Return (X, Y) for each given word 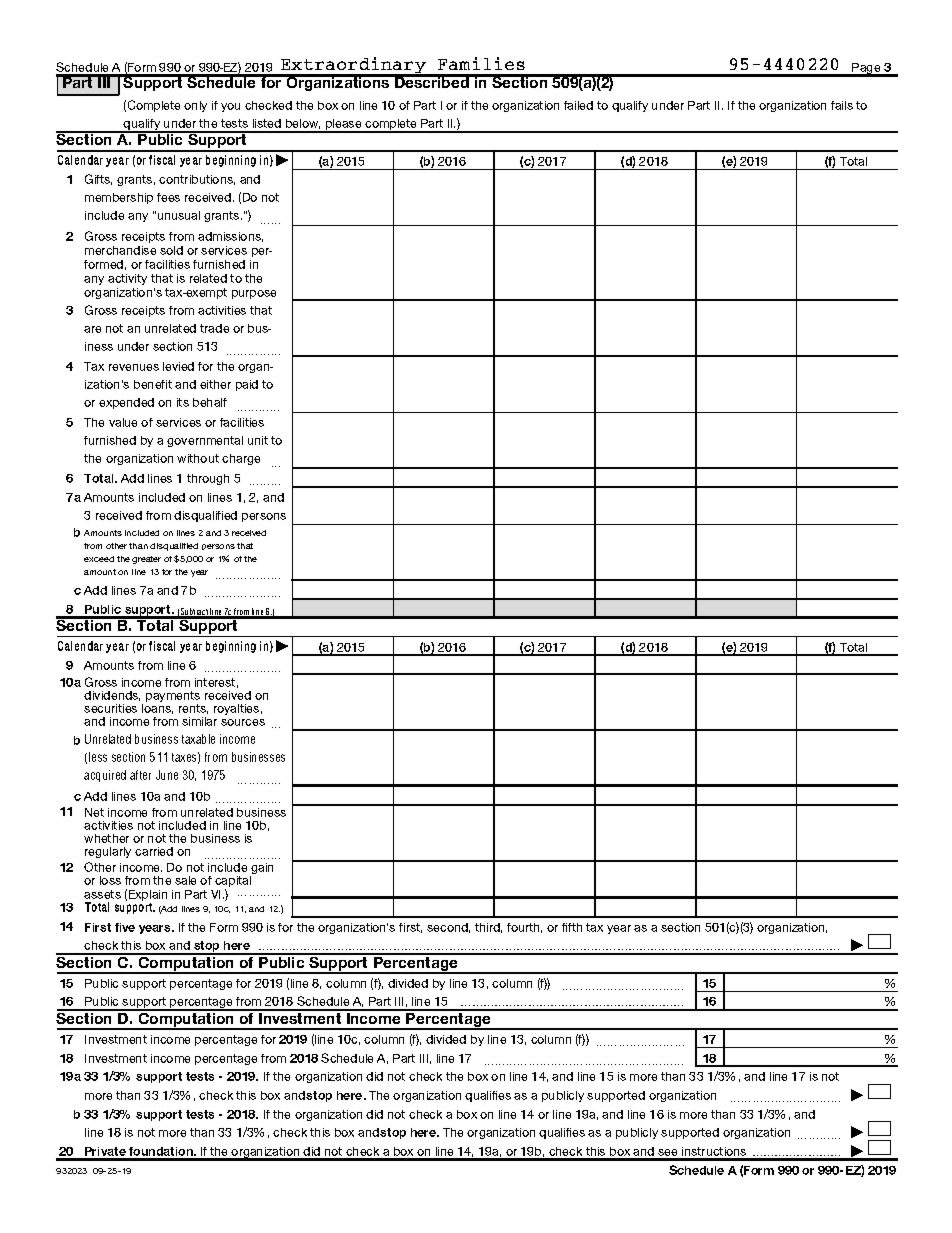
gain (261, 870)
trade (214, 328)
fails (842, 105)
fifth (572, 927)
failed (578, 105)
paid (247, 385)
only (195, 106)
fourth (524, 928)
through (208, 479)
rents (193, 709)
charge (241, 459)
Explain (148, 897)
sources (243, 722)
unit (258, 440)
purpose (254, 294)
